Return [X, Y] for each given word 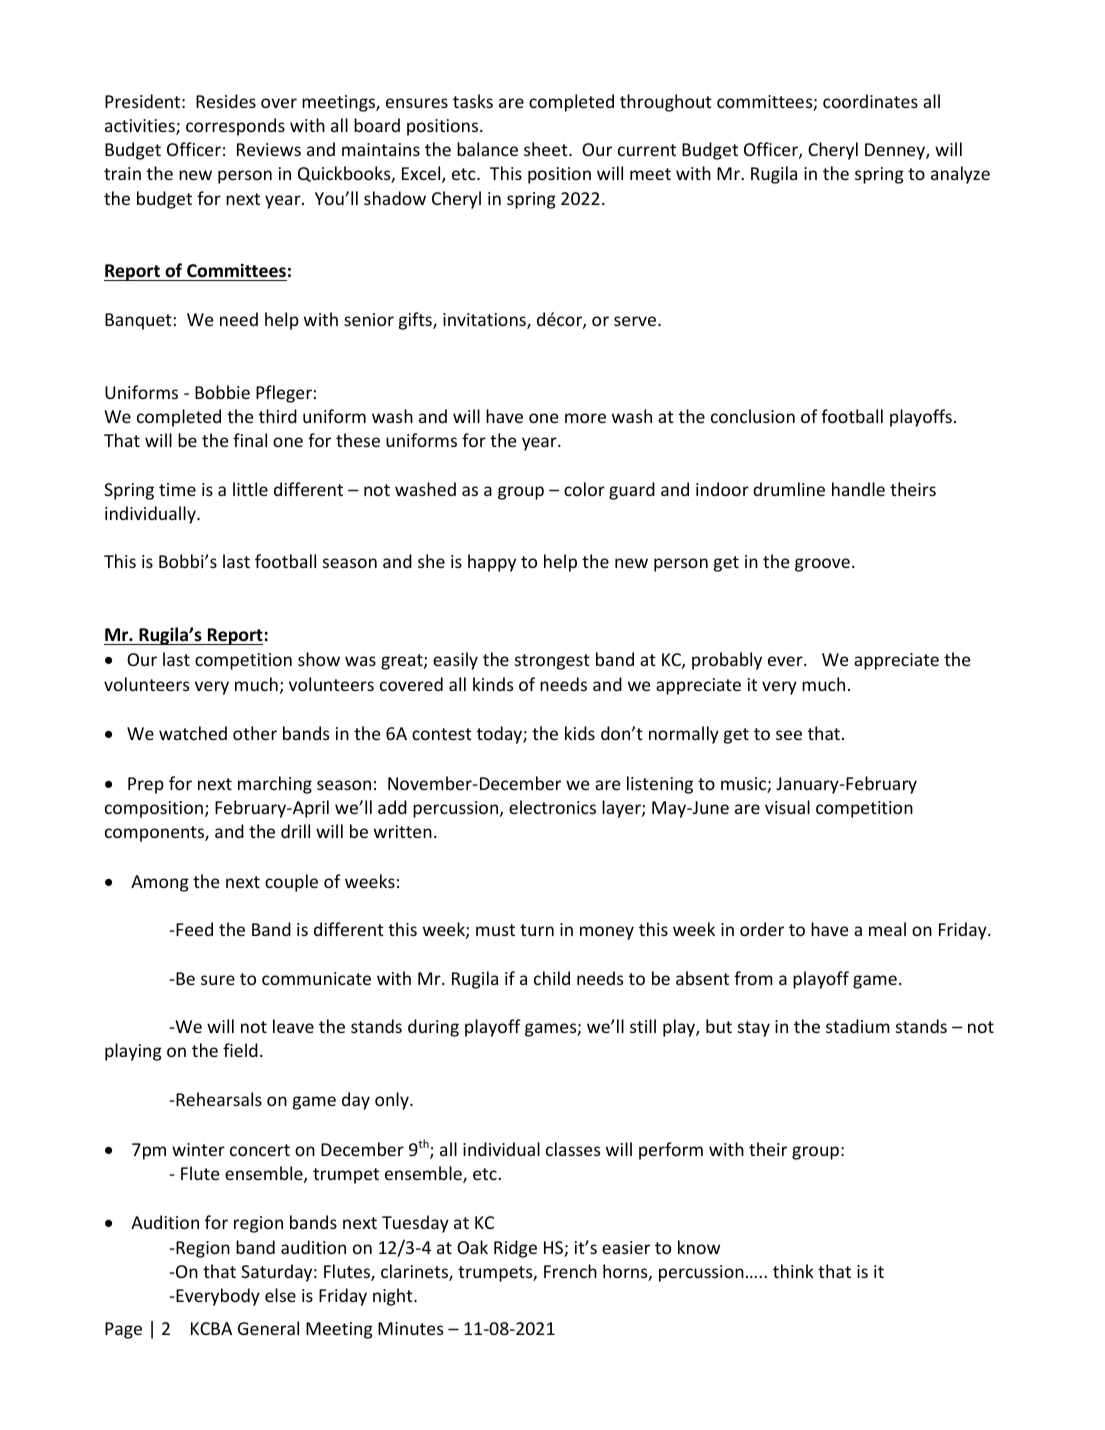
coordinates [870, 101]
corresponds [235, 127]
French [570, 1271]
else [280, 1295]
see [789, 735]
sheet [547, 149]
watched [193, 733]
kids [580, 733]
